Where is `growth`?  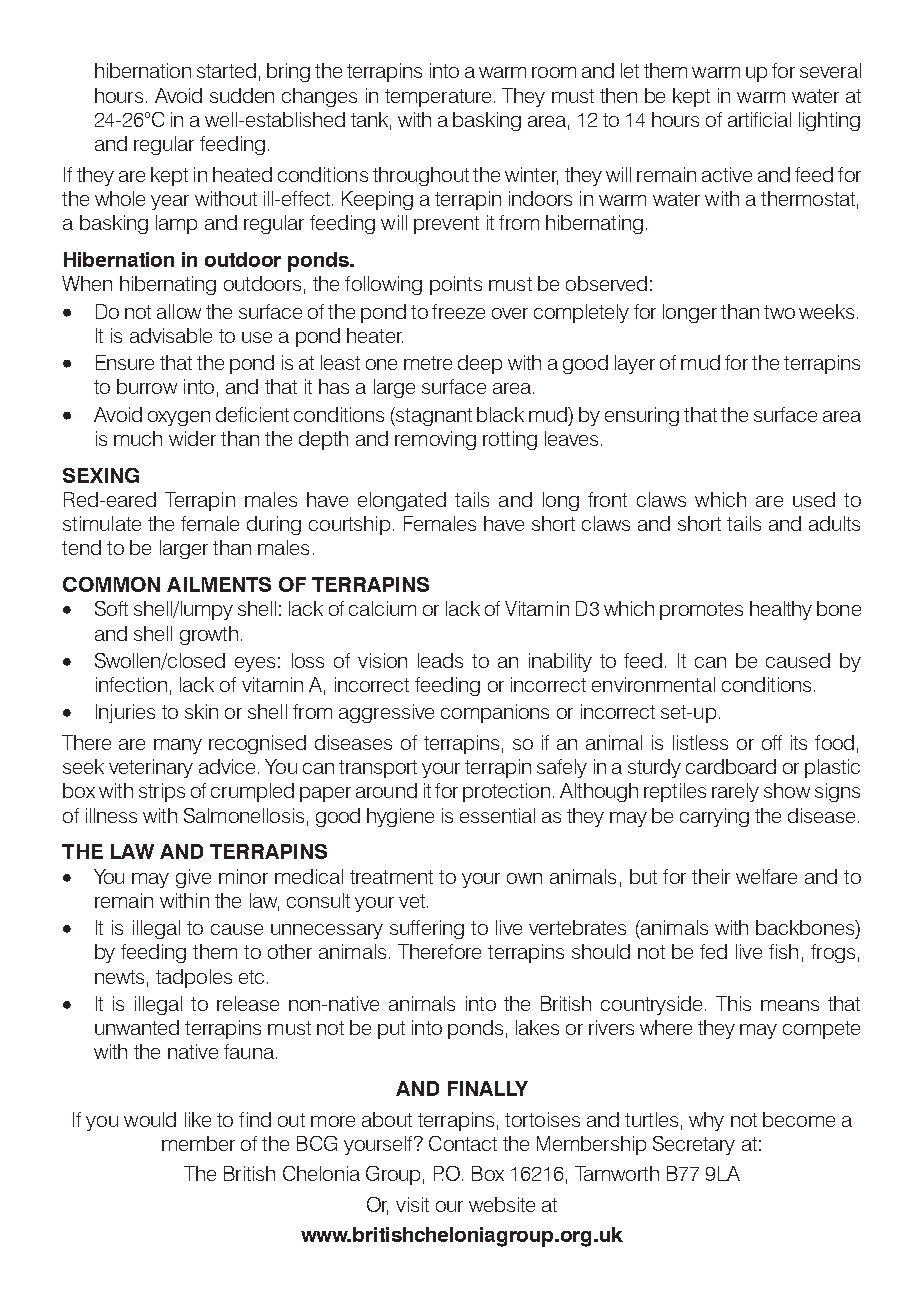 growth is located at coordinates (209, 635).
